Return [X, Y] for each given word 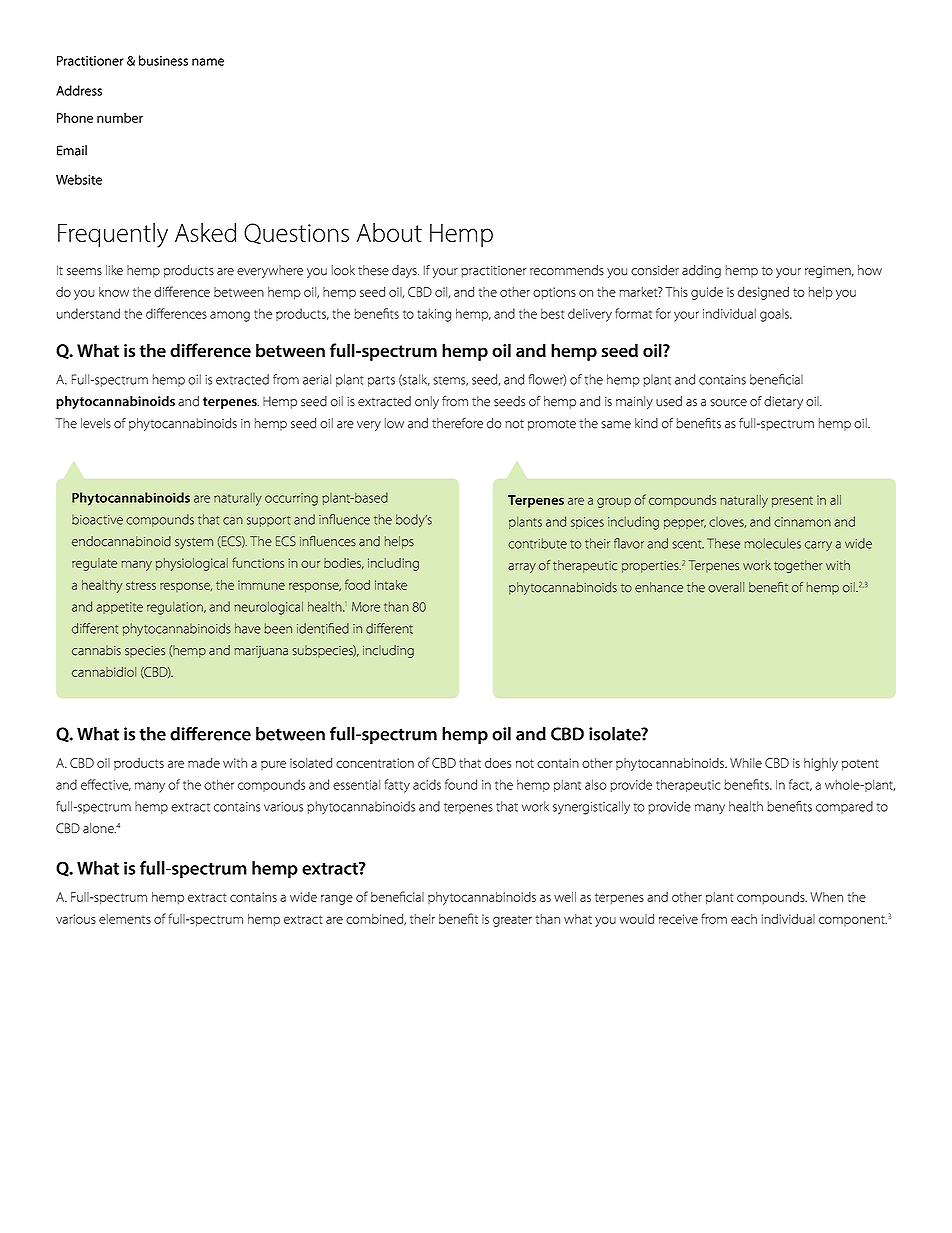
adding [701, 271]
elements [125, 919]
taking [434, 315]
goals [775, 315]
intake [391, 585]
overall [726, 587]
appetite [119, 608]
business [163, 60]
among [230, 316]
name [208, 62]
